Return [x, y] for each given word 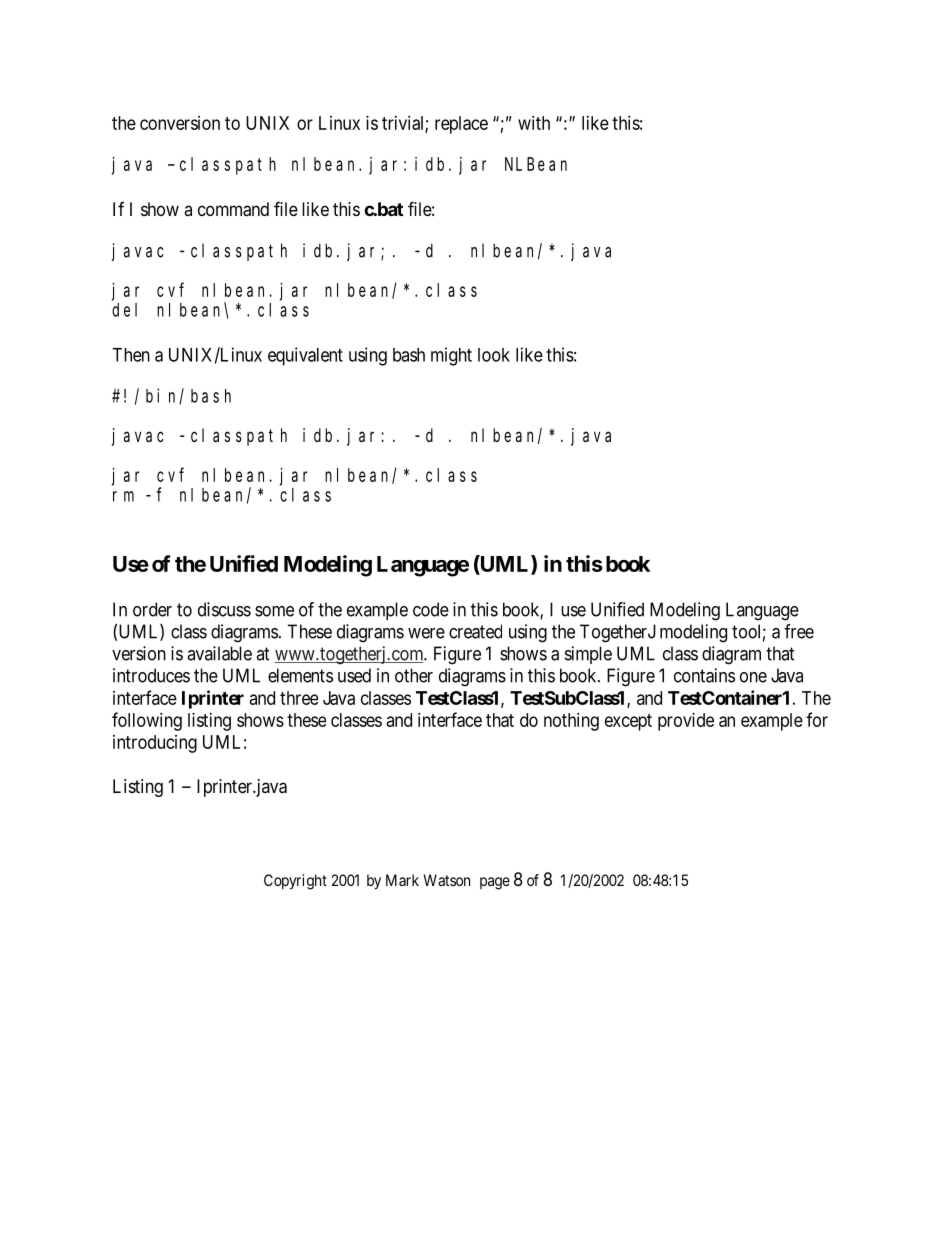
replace [461, 125]
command [233, 209]
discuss [224, 609]
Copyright [295, 882]
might [451, 356]
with [534, 123]
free [799, 631]
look [494, 355]
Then [131, 355]
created [475, 631]
